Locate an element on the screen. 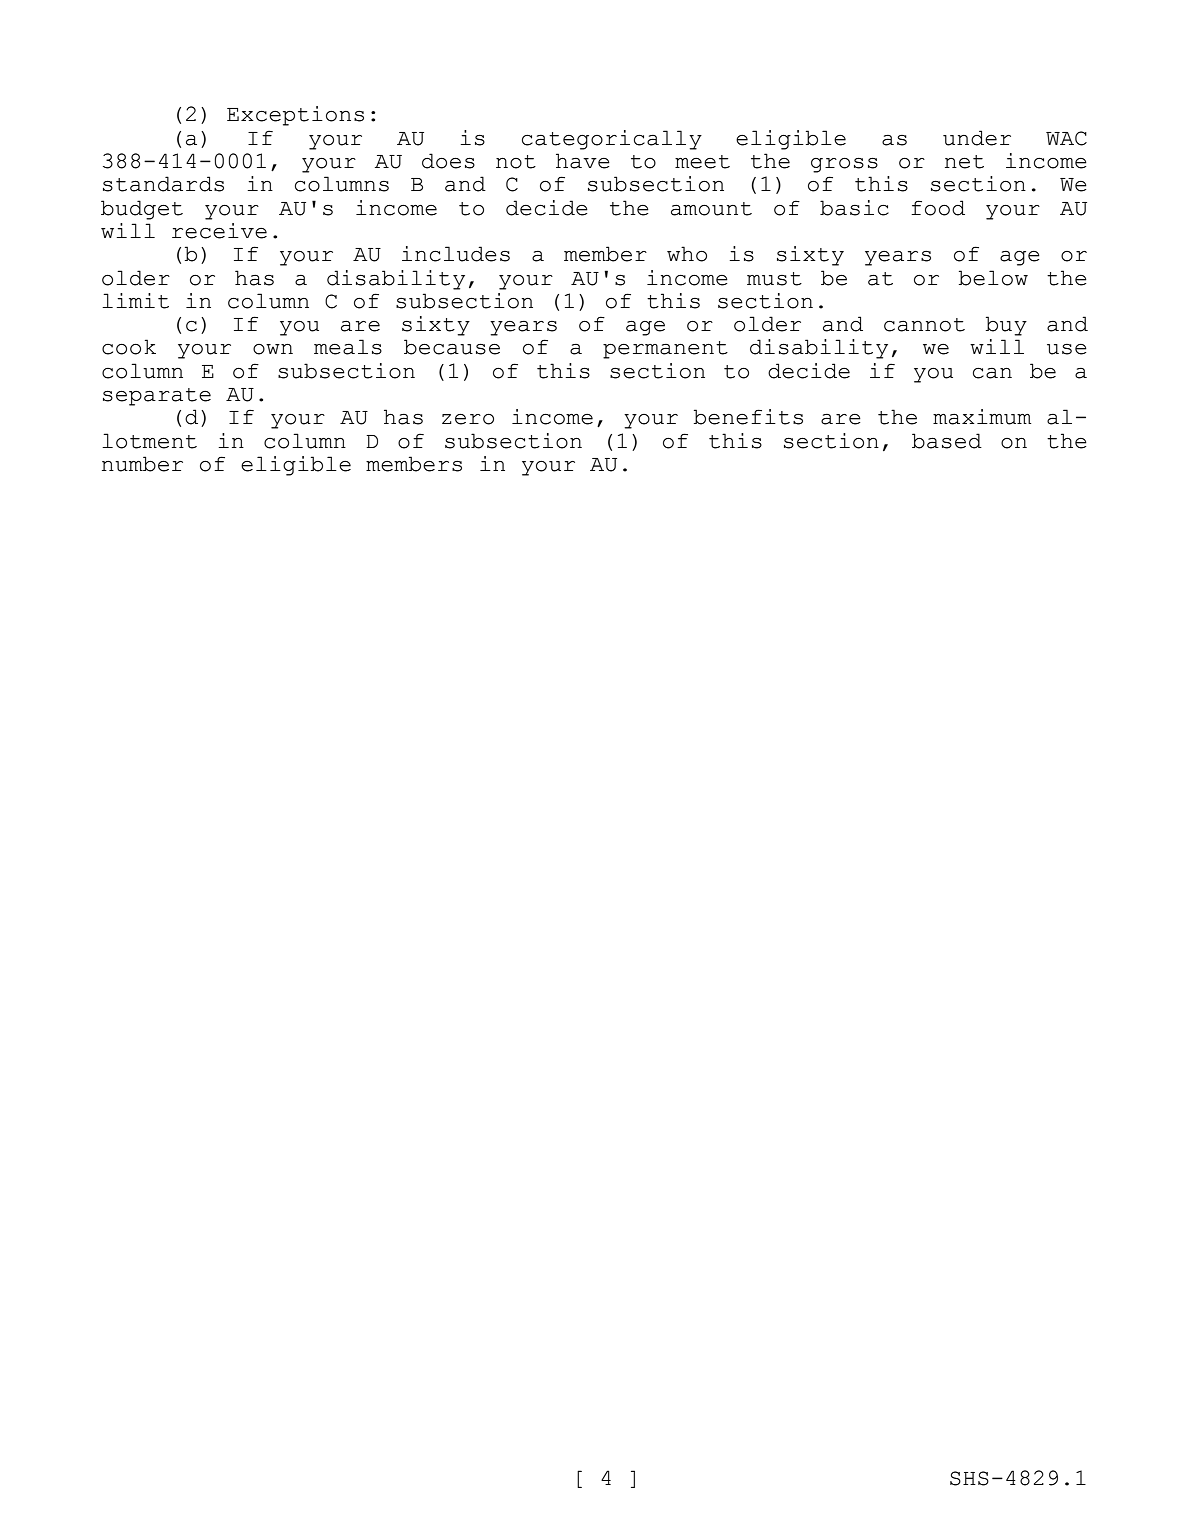  cannot is located at coordinates (924, 325).
